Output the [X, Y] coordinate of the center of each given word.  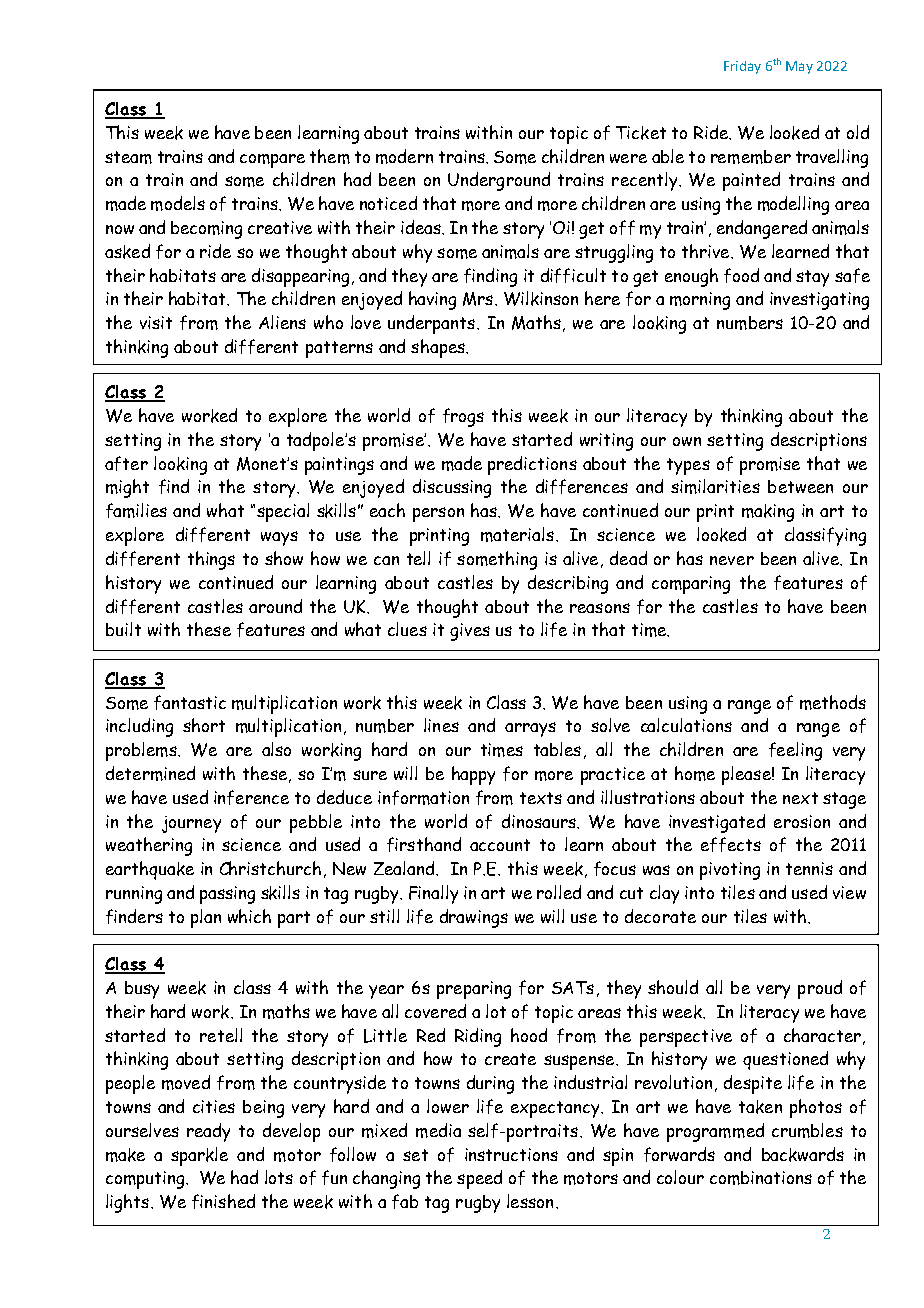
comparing [691, 585]
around [275, 606]
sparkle [199, 1156]
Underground [499, 181]
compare [272, 161]
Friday [742, 67]
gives [470, 632]
